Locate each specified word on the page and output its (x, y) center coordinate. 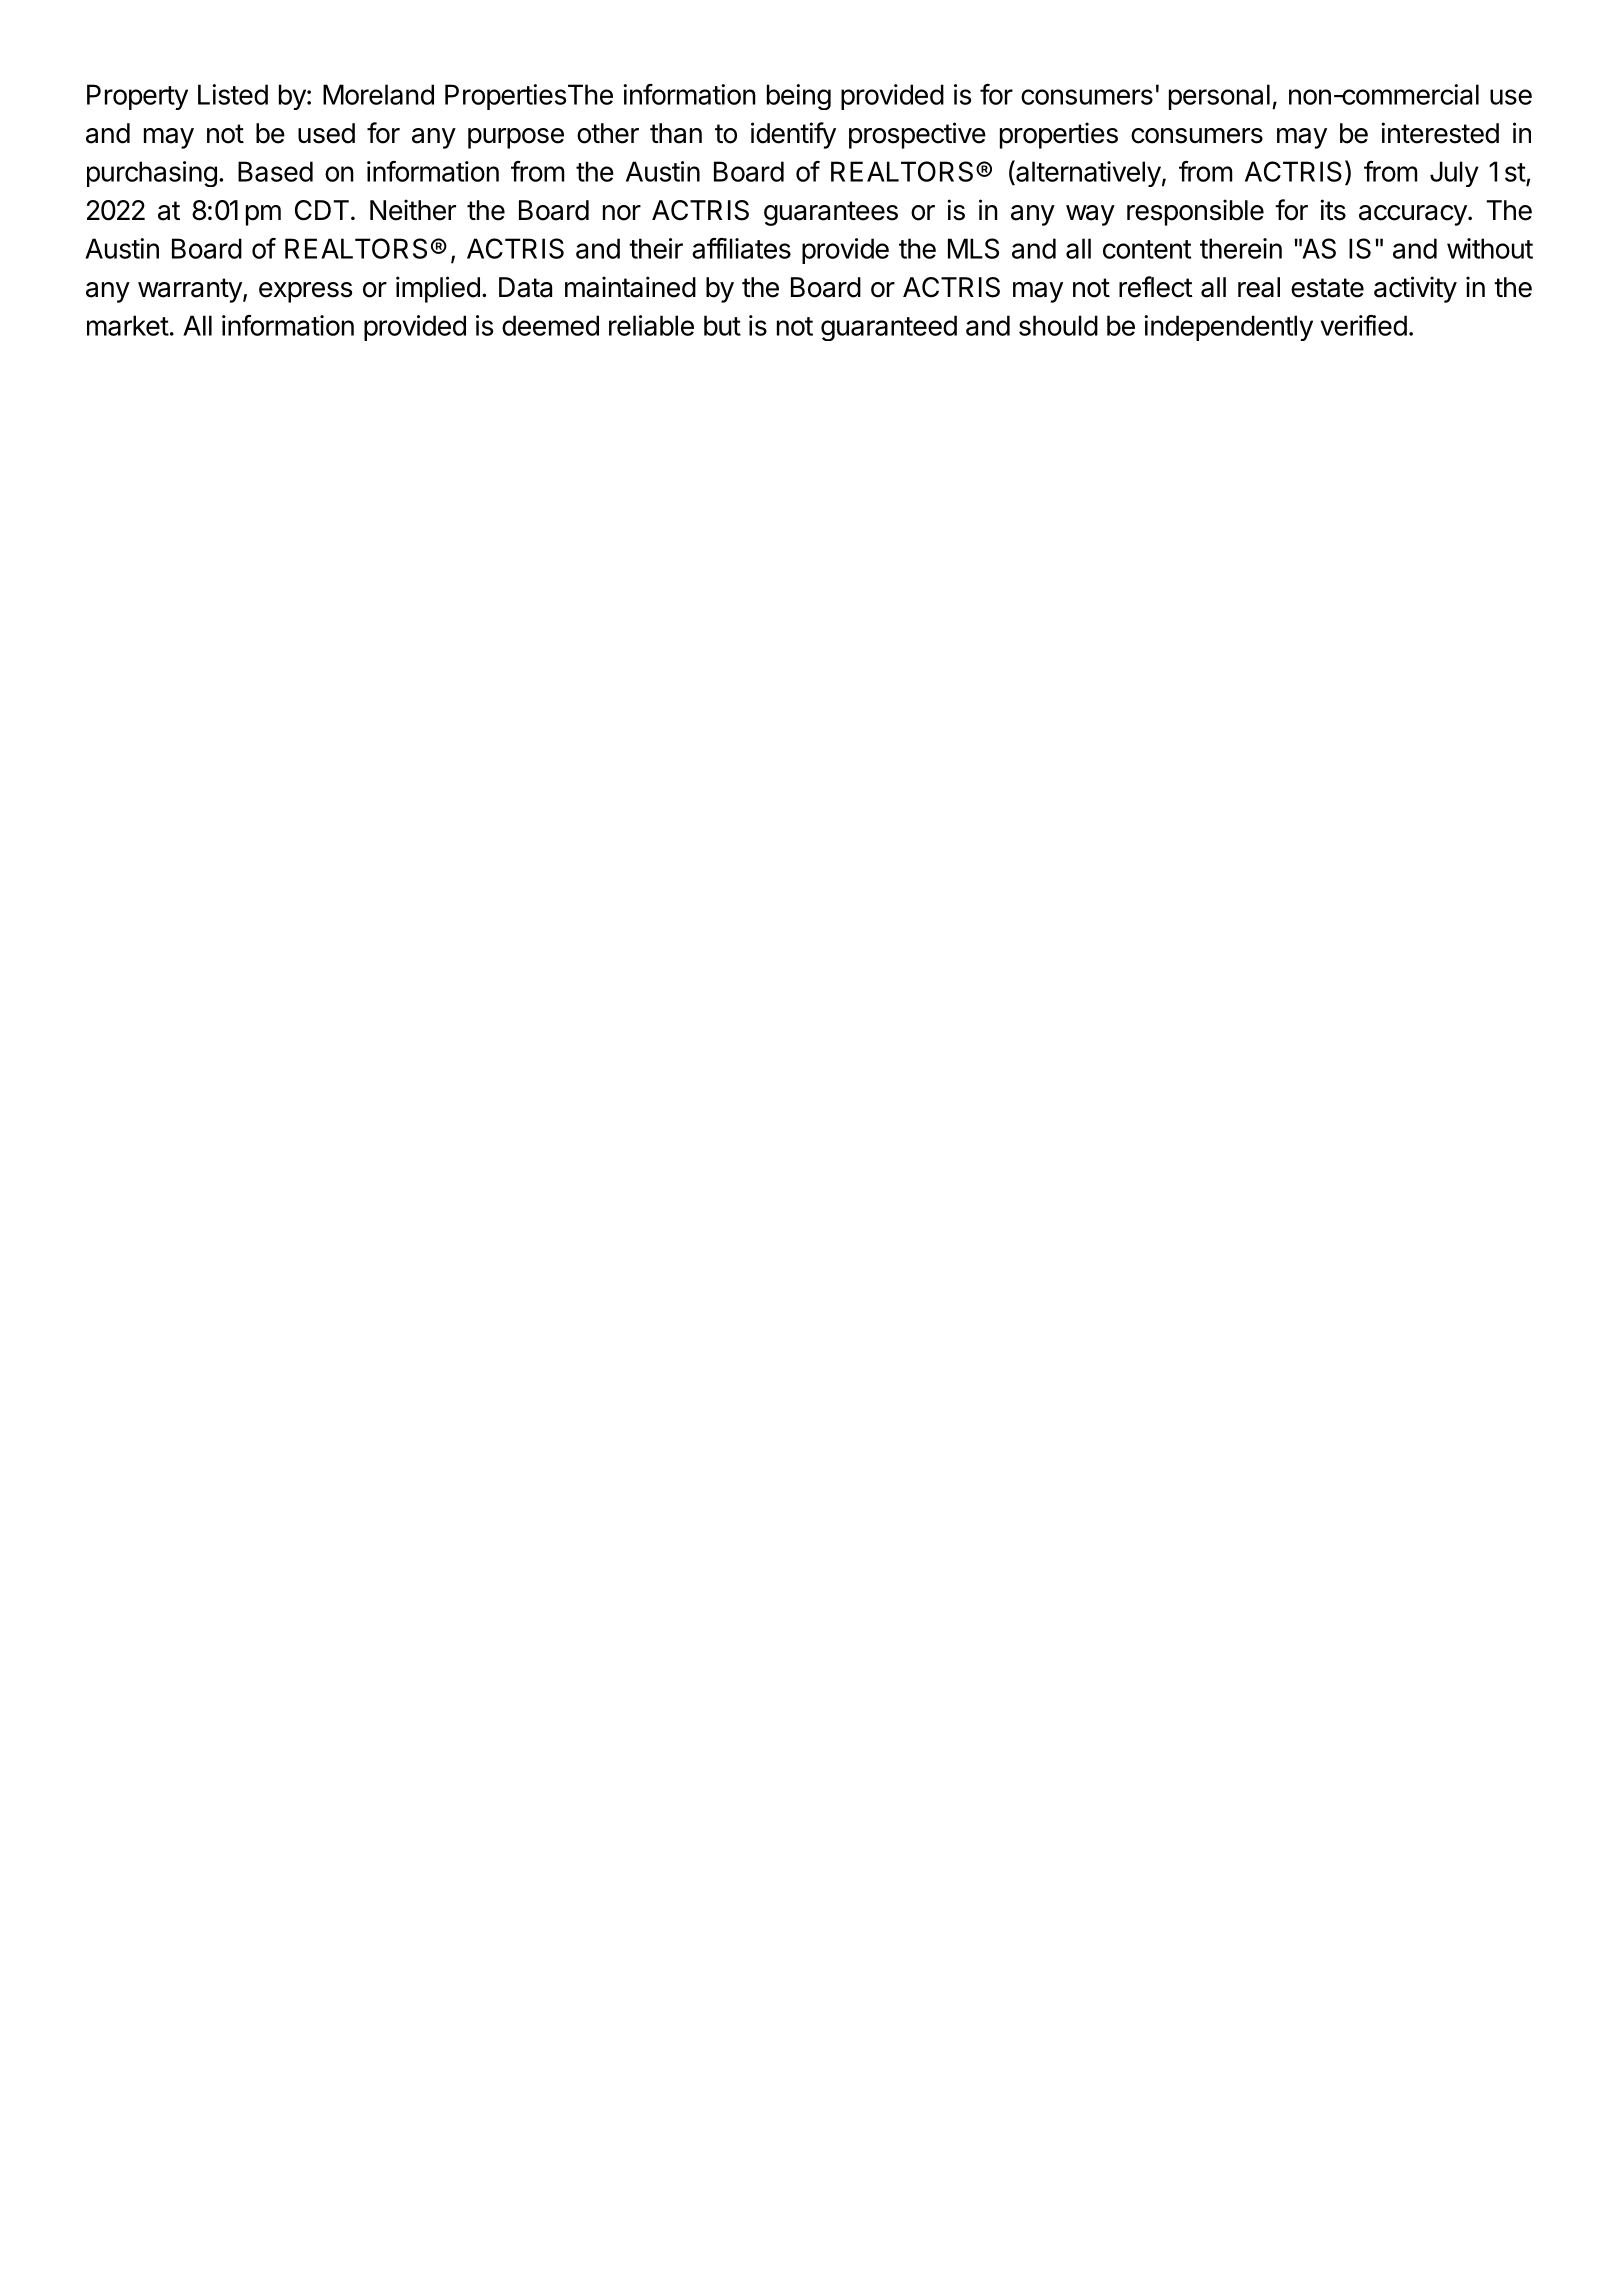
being (799, 97)
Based (275, 171)
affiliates (741, 248)
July (1454, 174)
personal (1219, 97)
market (128, 325)
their (656, 248)
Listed (233, 94)
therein (1241, 248)
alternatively (1087, 173)
